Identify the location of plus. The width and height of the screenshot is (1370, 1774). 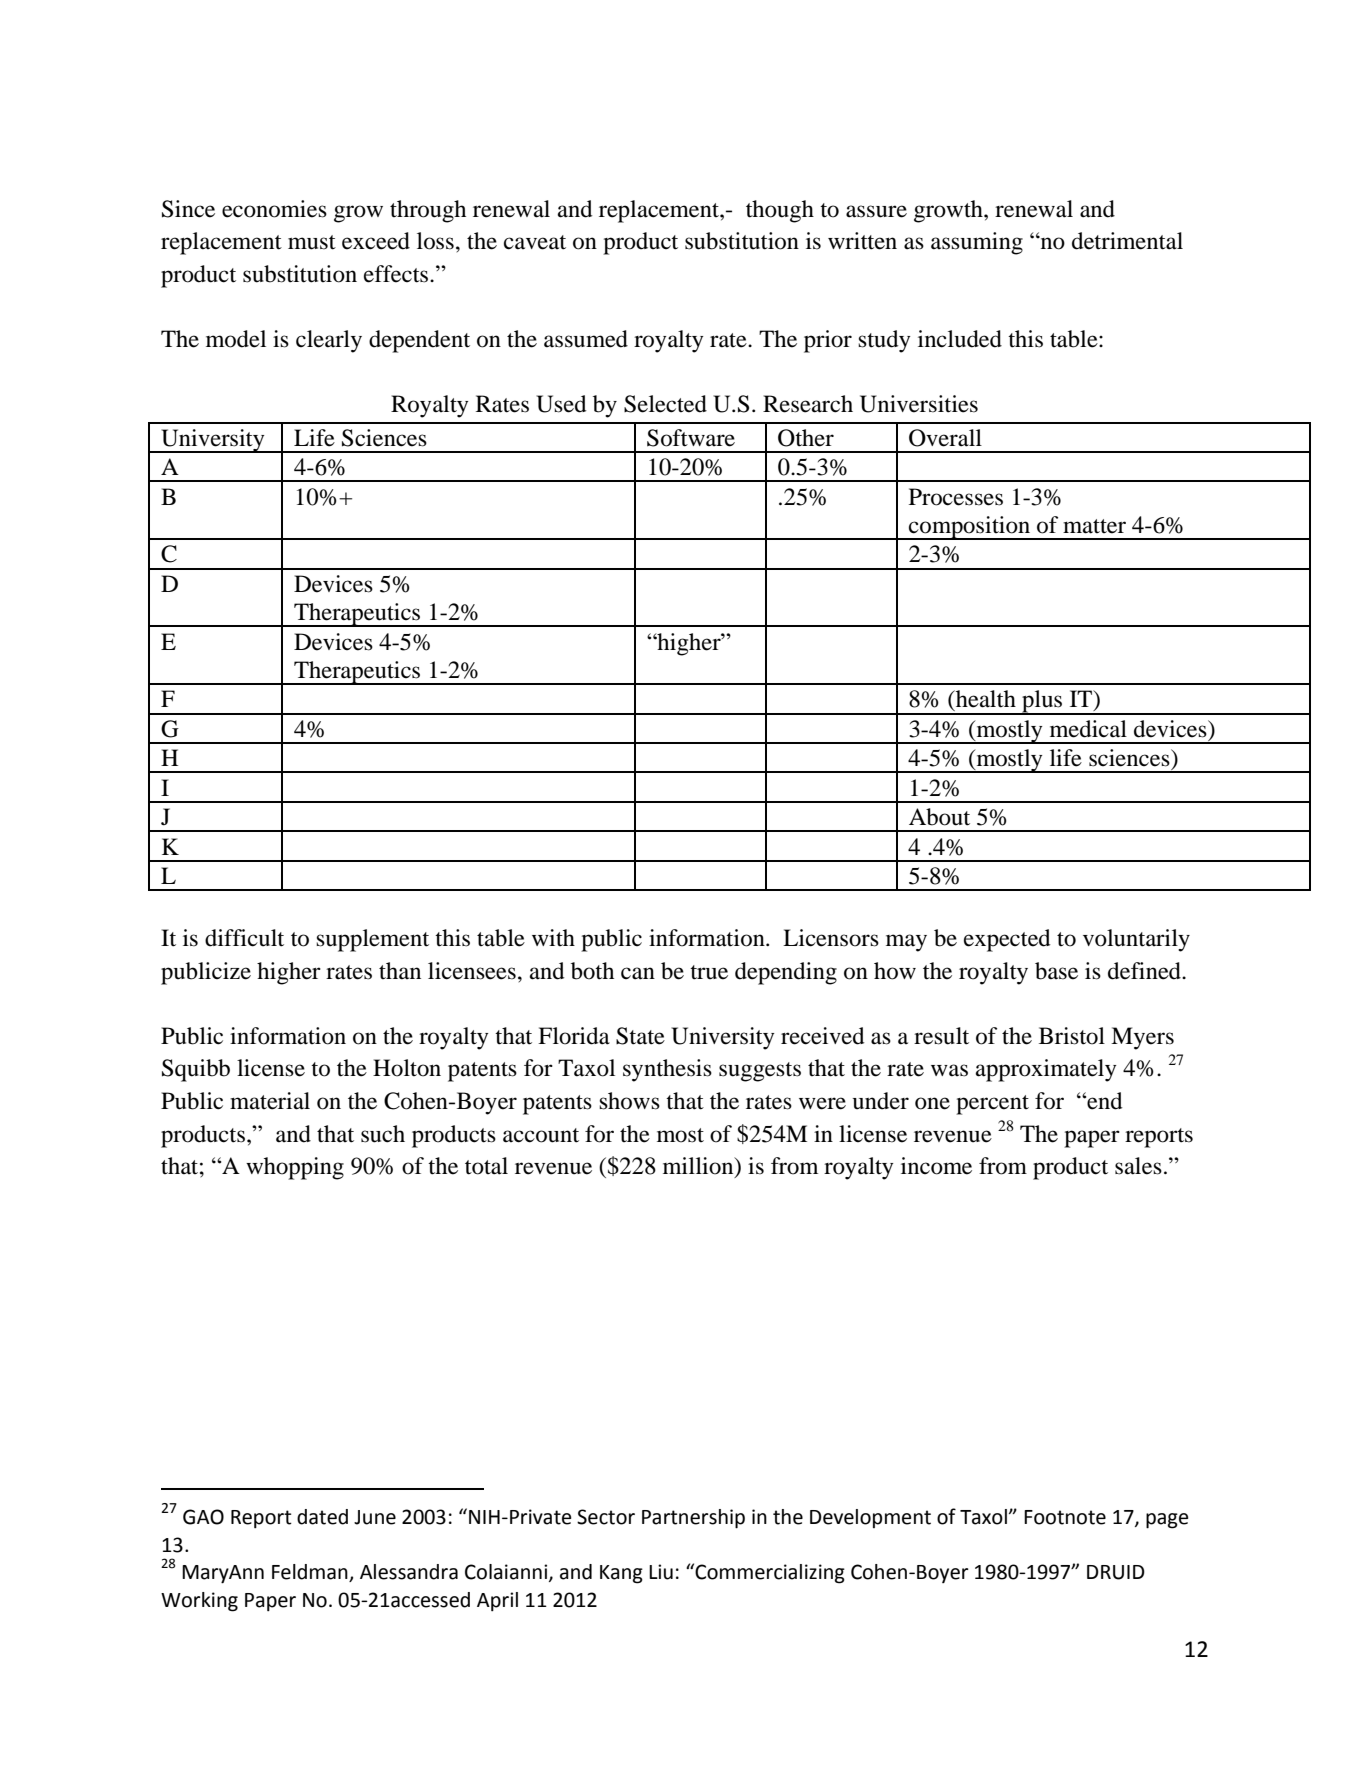
(1042, 702).
